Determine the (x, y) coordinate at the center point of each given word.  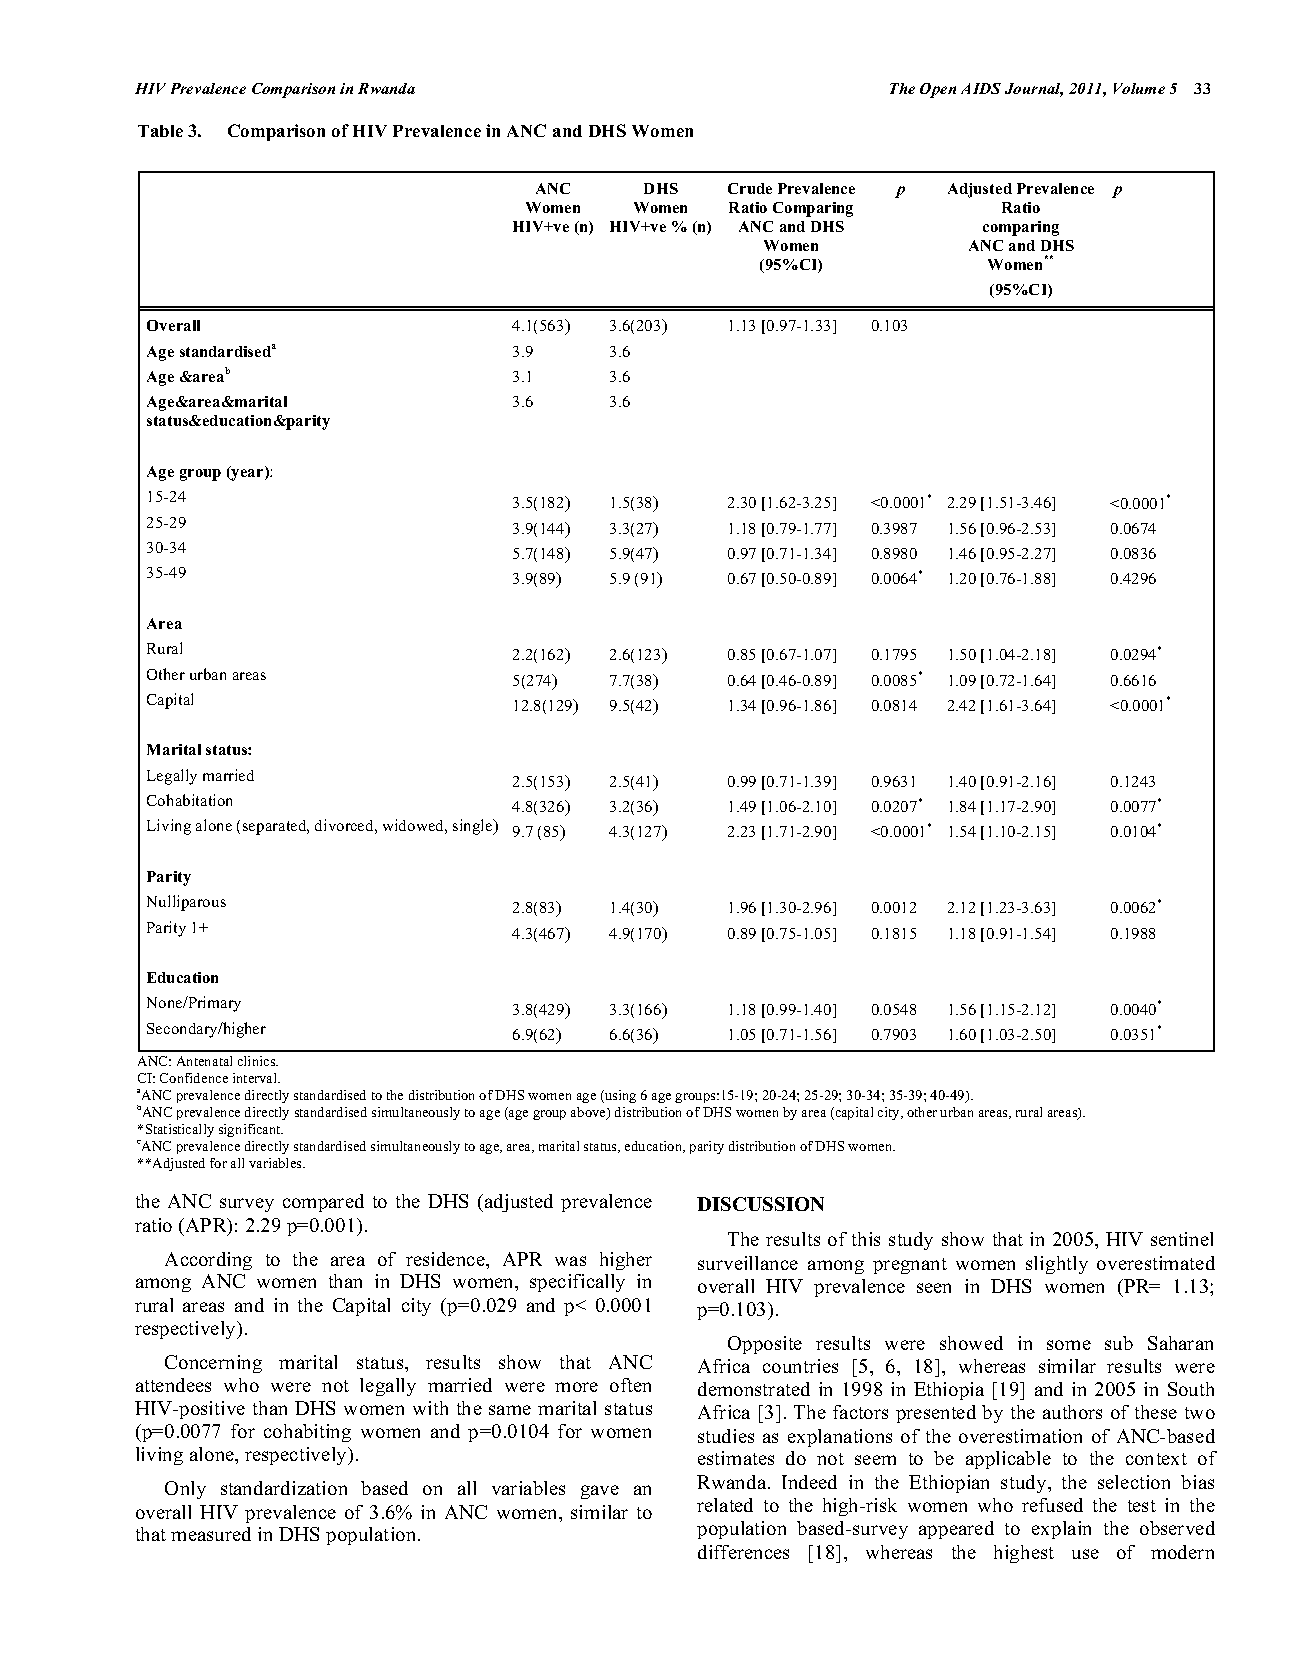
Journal (1034, 90)
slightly (1057, 1265)
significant (251, 1130)
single (474, 827)
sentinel (1182, 1239)
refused (1052, 1505)
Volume (1139, 88)
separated (276, 827)
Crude (750, 188)
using (619, 1096)
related (725, 1505)
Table (160, 131)
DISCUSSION (760, 1204)
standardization (284, 1488)
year (247, 474)
